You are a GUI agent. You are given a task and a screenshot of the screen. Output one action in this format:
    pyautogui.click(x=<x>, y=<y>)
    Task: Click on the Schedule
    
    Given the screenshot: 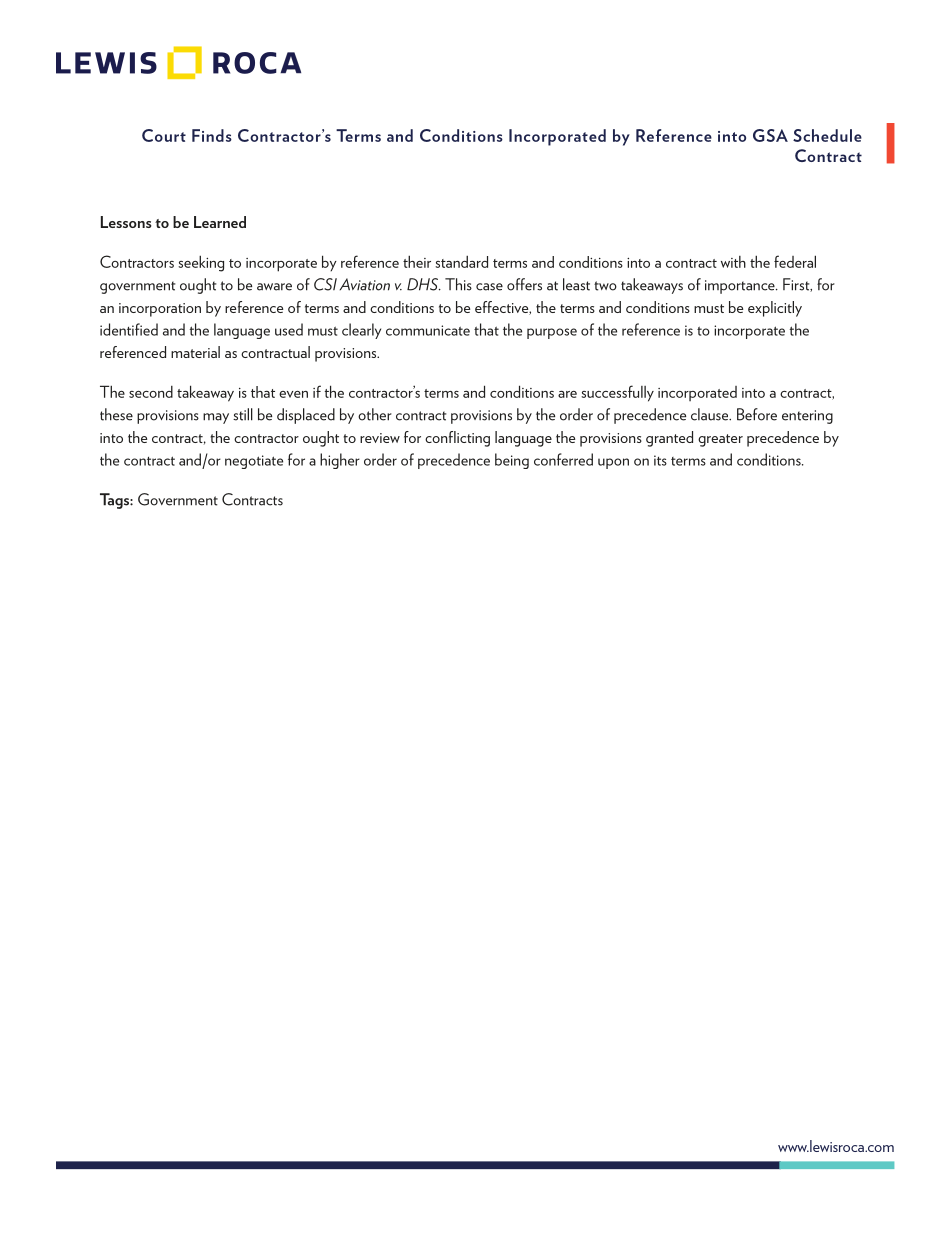 What is the action you would take?
    pyautogui.click(x=827, y=135)
